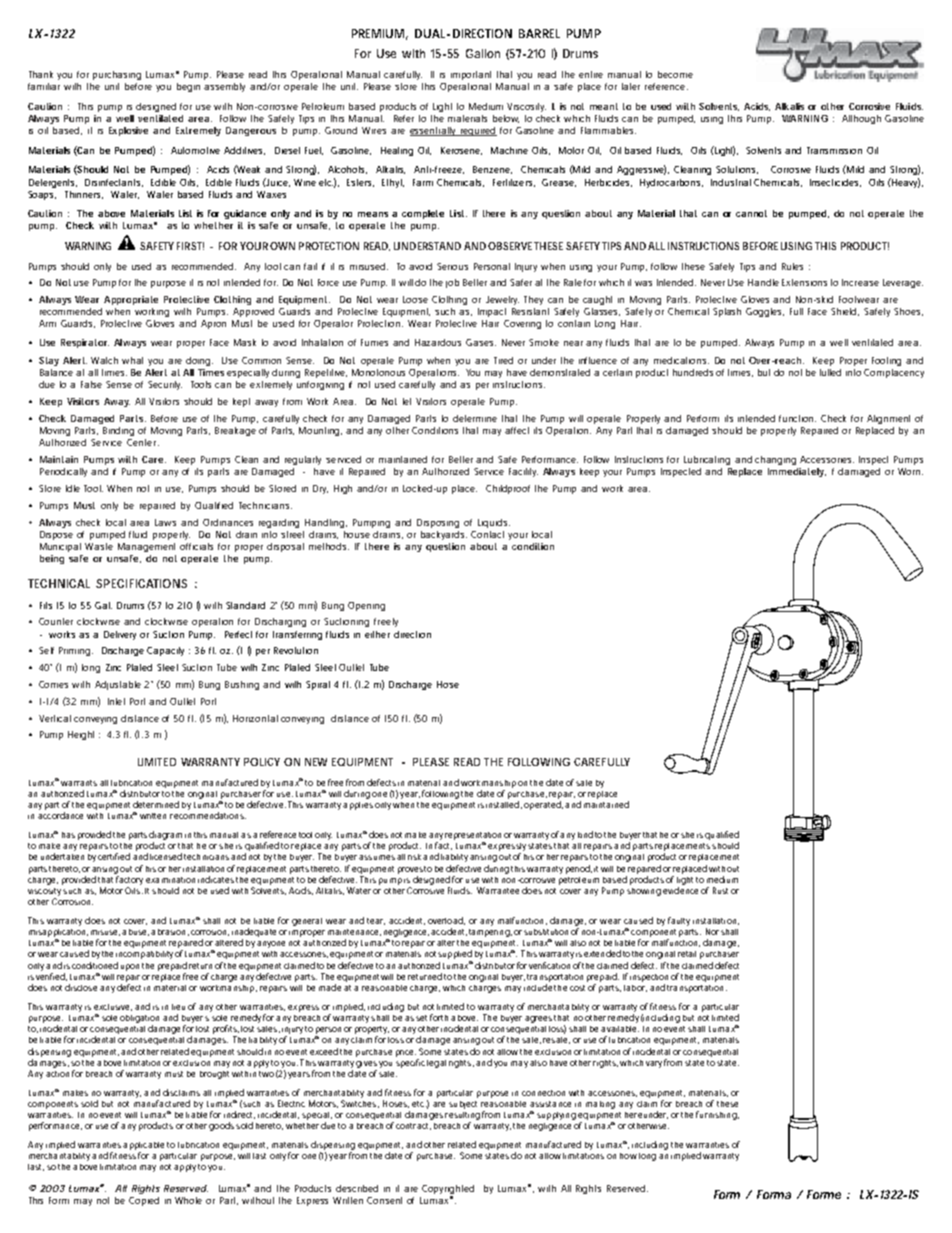 This screenshot has width=952, height=1233. What do you see at coordinates (144, 1201) in the screenshot?
I see `Copied` at bounding box center [144, 1201].
